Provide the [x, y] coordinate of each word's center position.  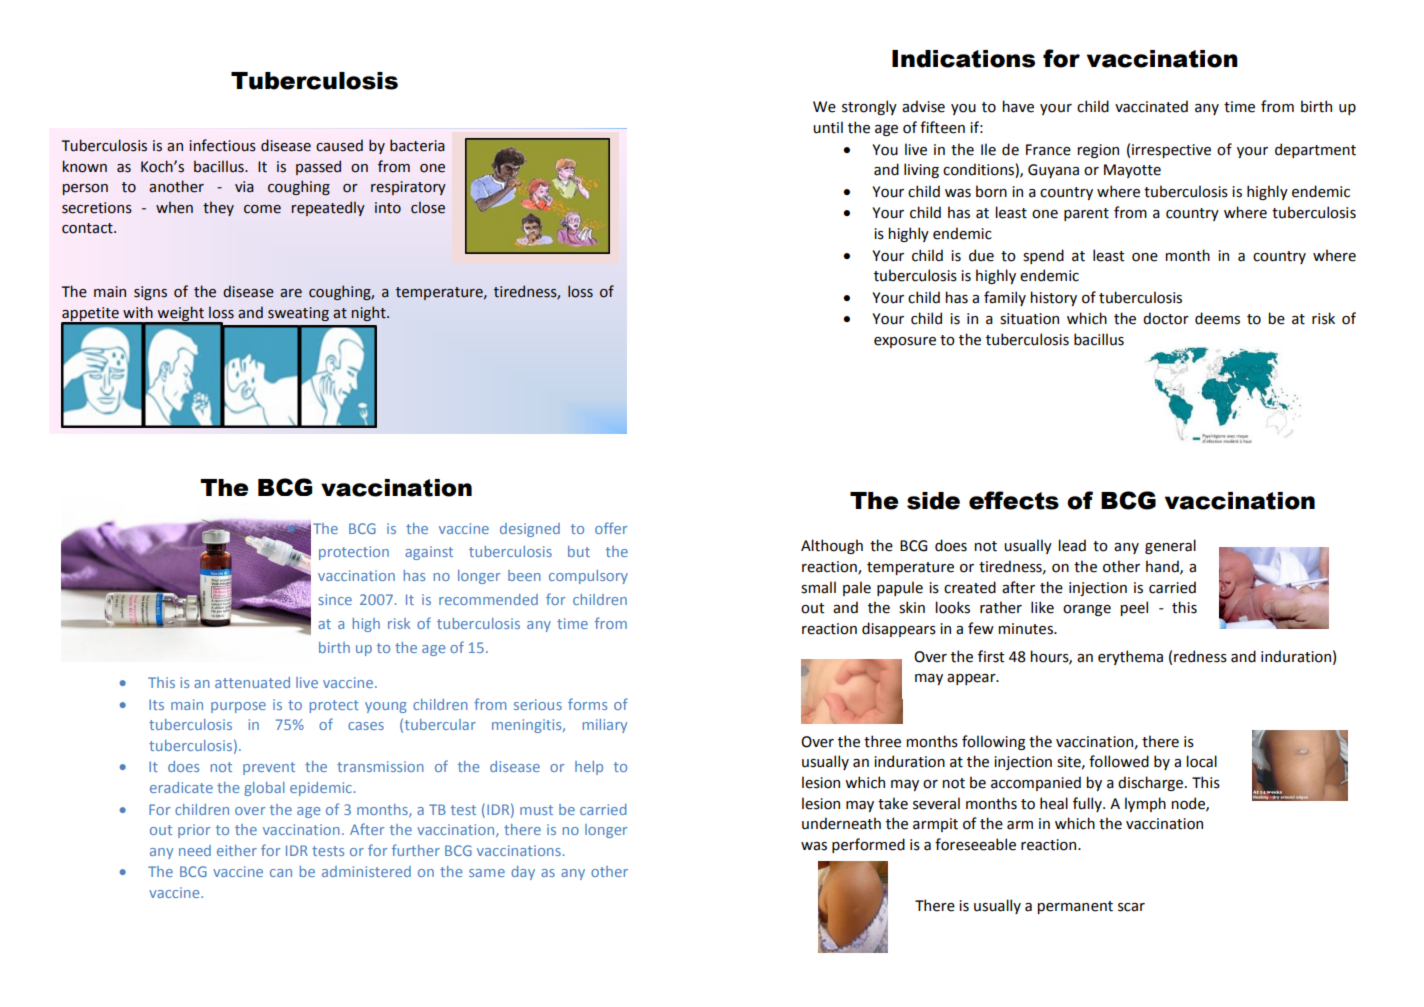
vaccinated [1151, 106]
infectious [223, 145]
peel [1134, 608]
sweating [298, 314]
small [818, 587]
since [335, 599]
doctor [1166, 318]
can [281, 873]
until [828, 127]
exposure [905, 342]
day [523, 873]
